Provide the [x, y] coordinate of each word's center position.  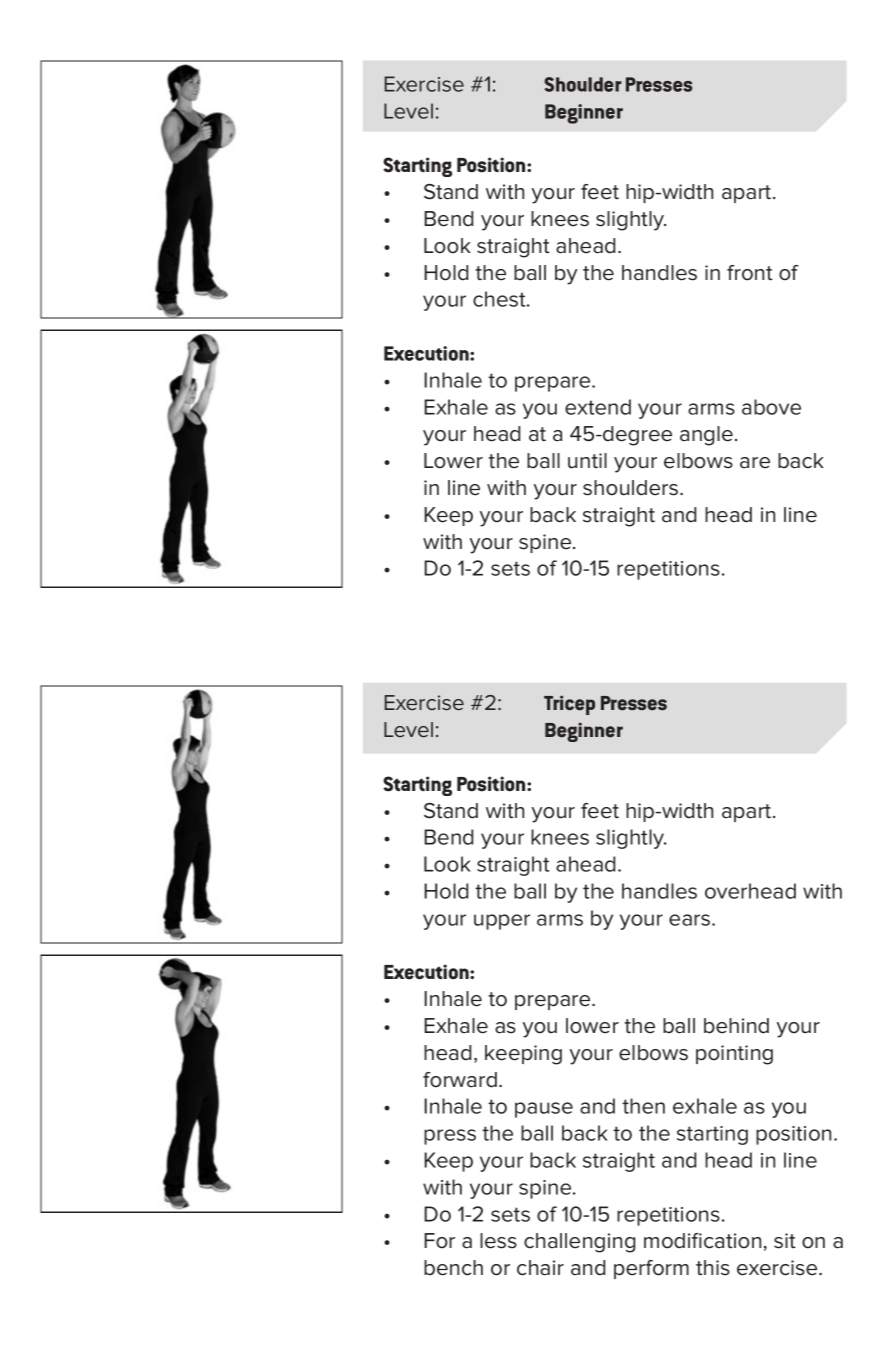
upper [502, 922]
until [587, 461]
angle [706, 436]
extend [598, 407]
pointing [734, 1055]
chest [500, 299]
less [498, 1241]
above [771, 407]
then [643, 1106]
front [750, 273]
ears [691, 920]
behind [736, 1026]
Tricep [569, 705]
